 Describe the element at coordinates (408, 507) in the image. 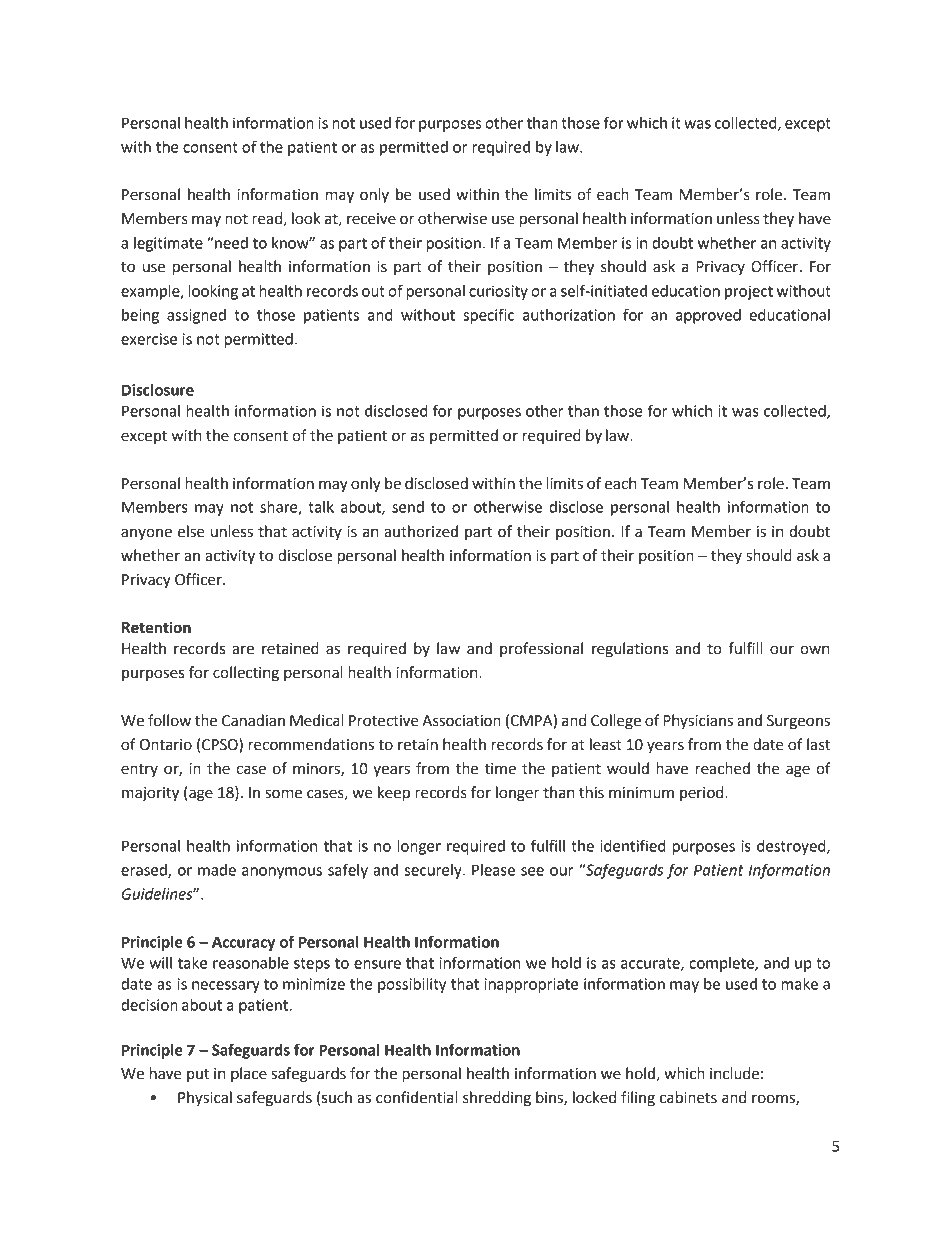

I see `send` at that location.
